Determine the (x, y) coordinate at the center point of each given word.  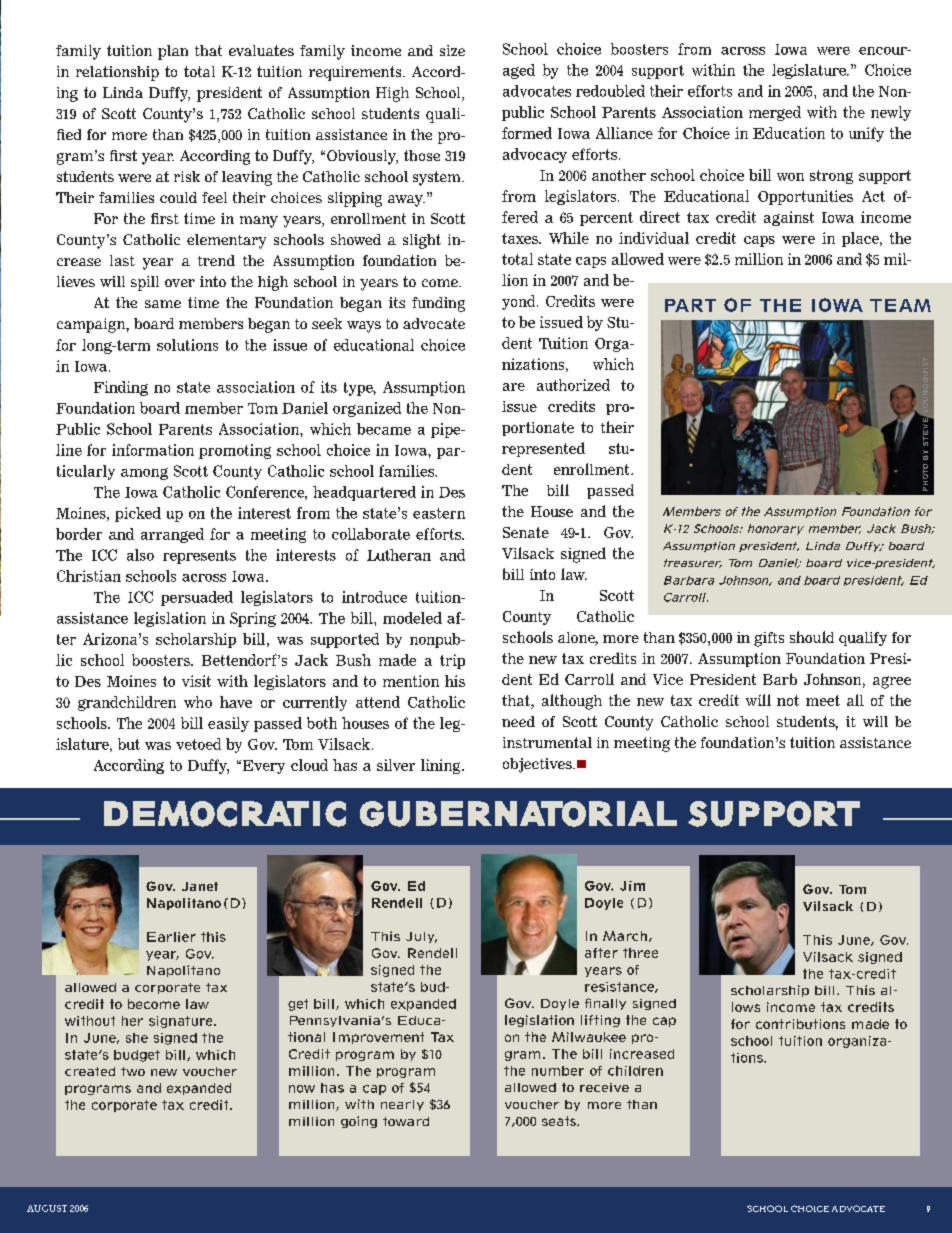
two (133, 1071)
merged (775, 113)
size (452, 50)
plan (173, 52)
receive (604, 1087)
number (558, 1071)
